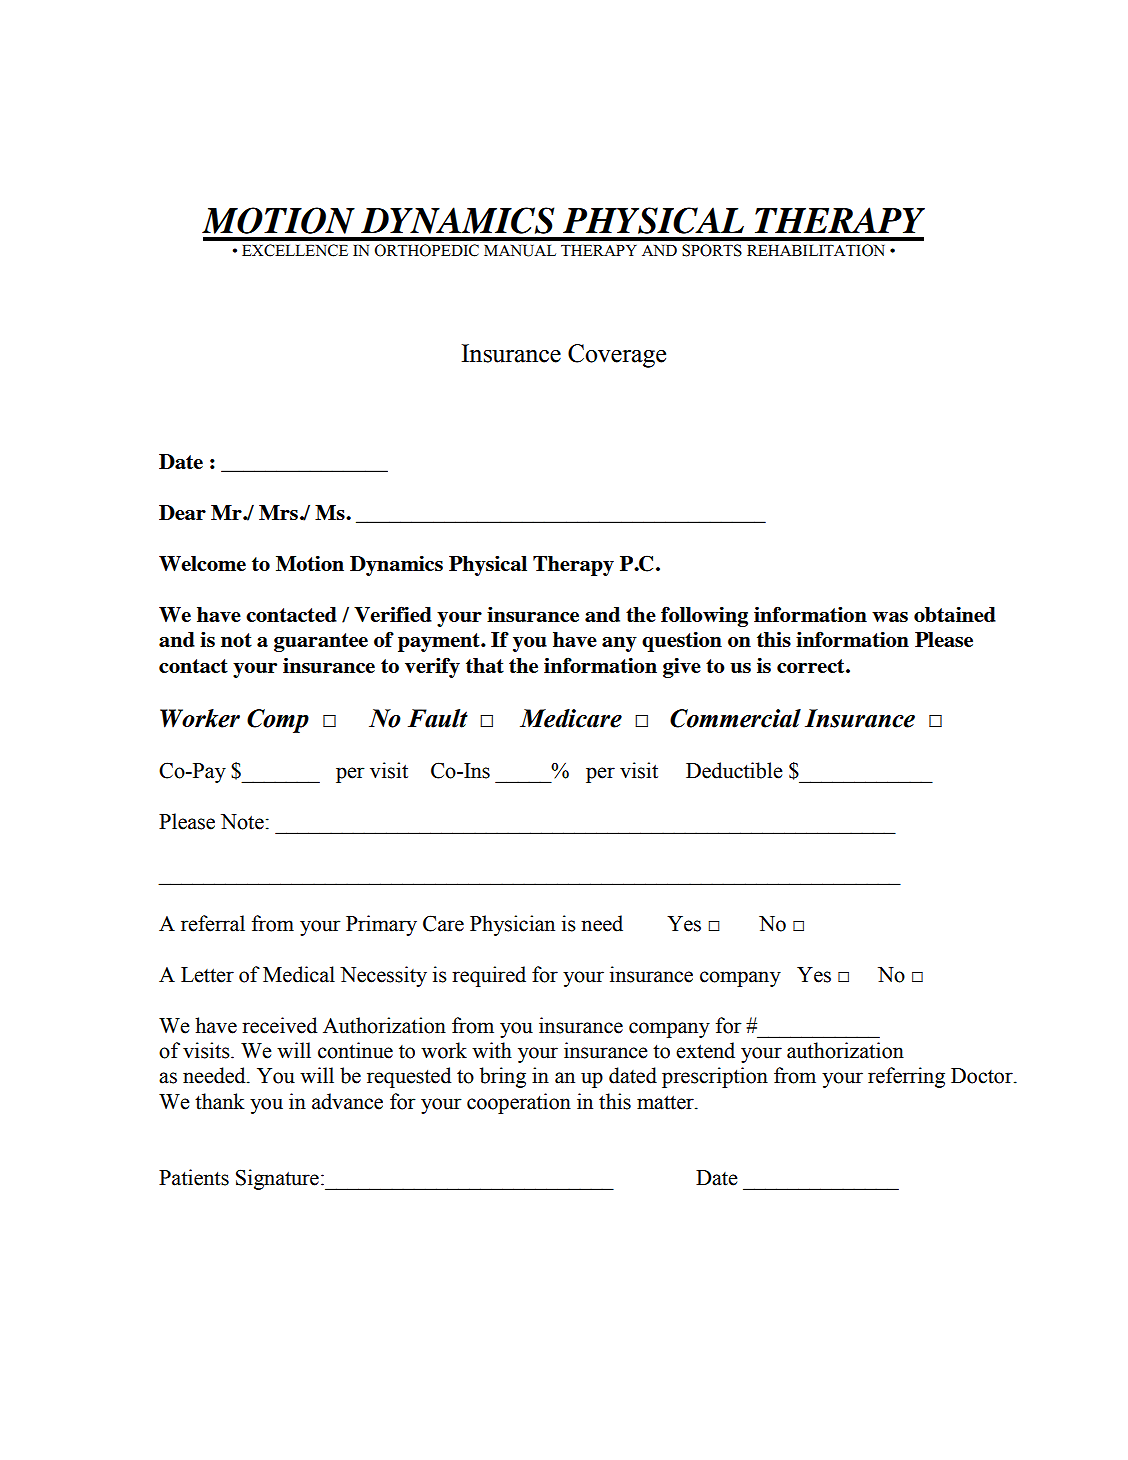  I want to click on REHABILITATION, so click(816, 250).
